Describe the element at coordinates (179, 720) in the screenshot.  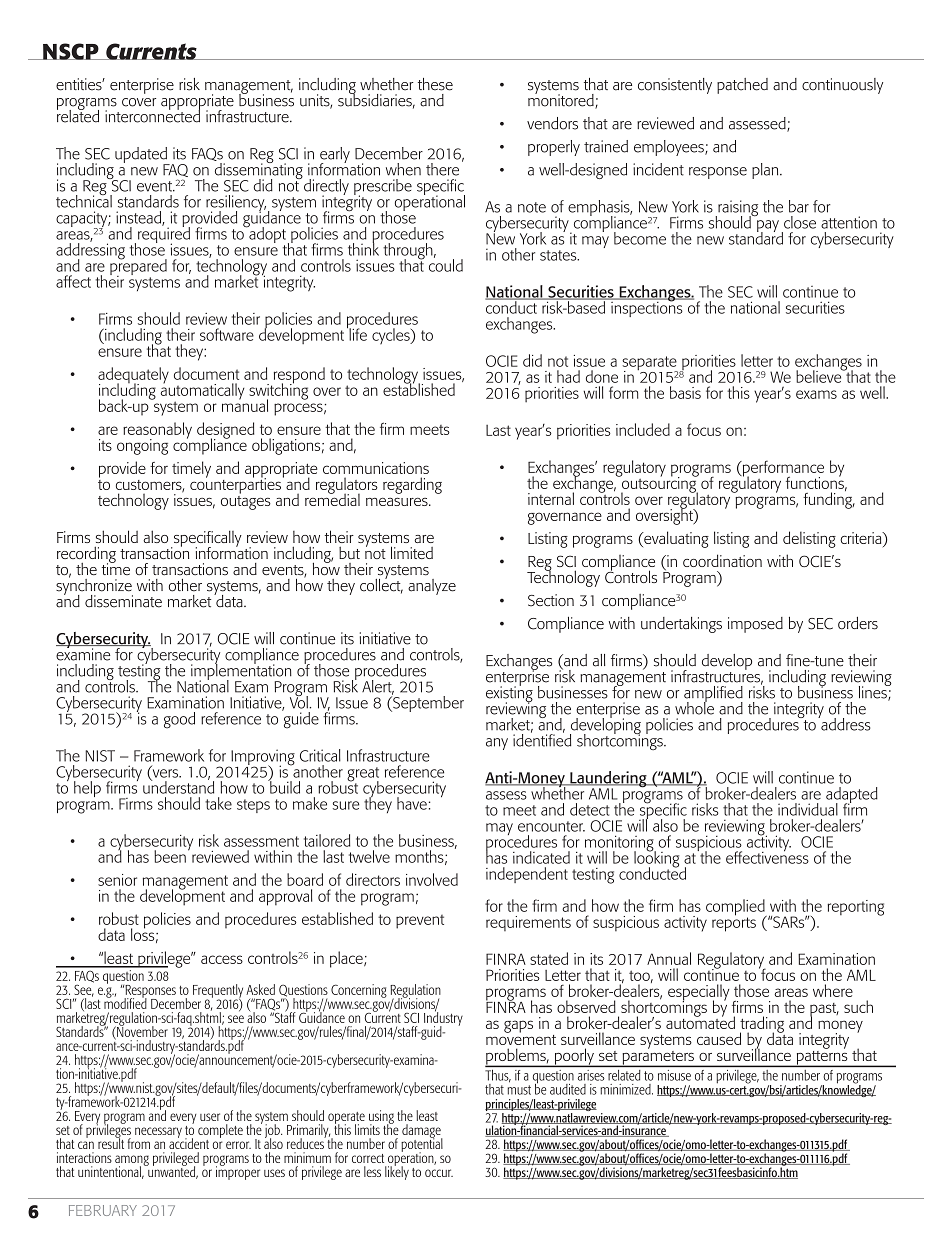
I see `good` at that location.
